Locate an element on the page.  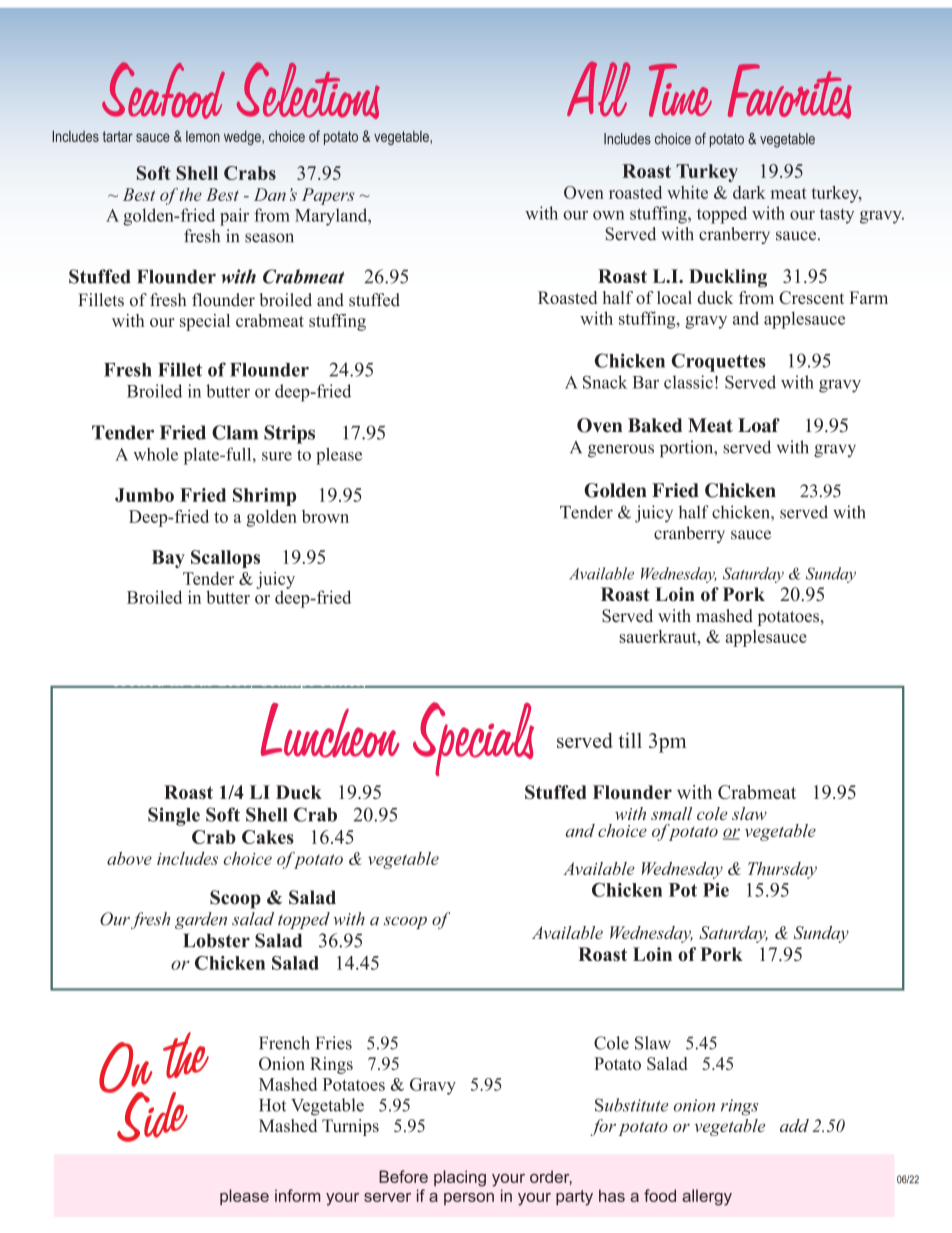
Selections is located at coordinates (308, 90).
